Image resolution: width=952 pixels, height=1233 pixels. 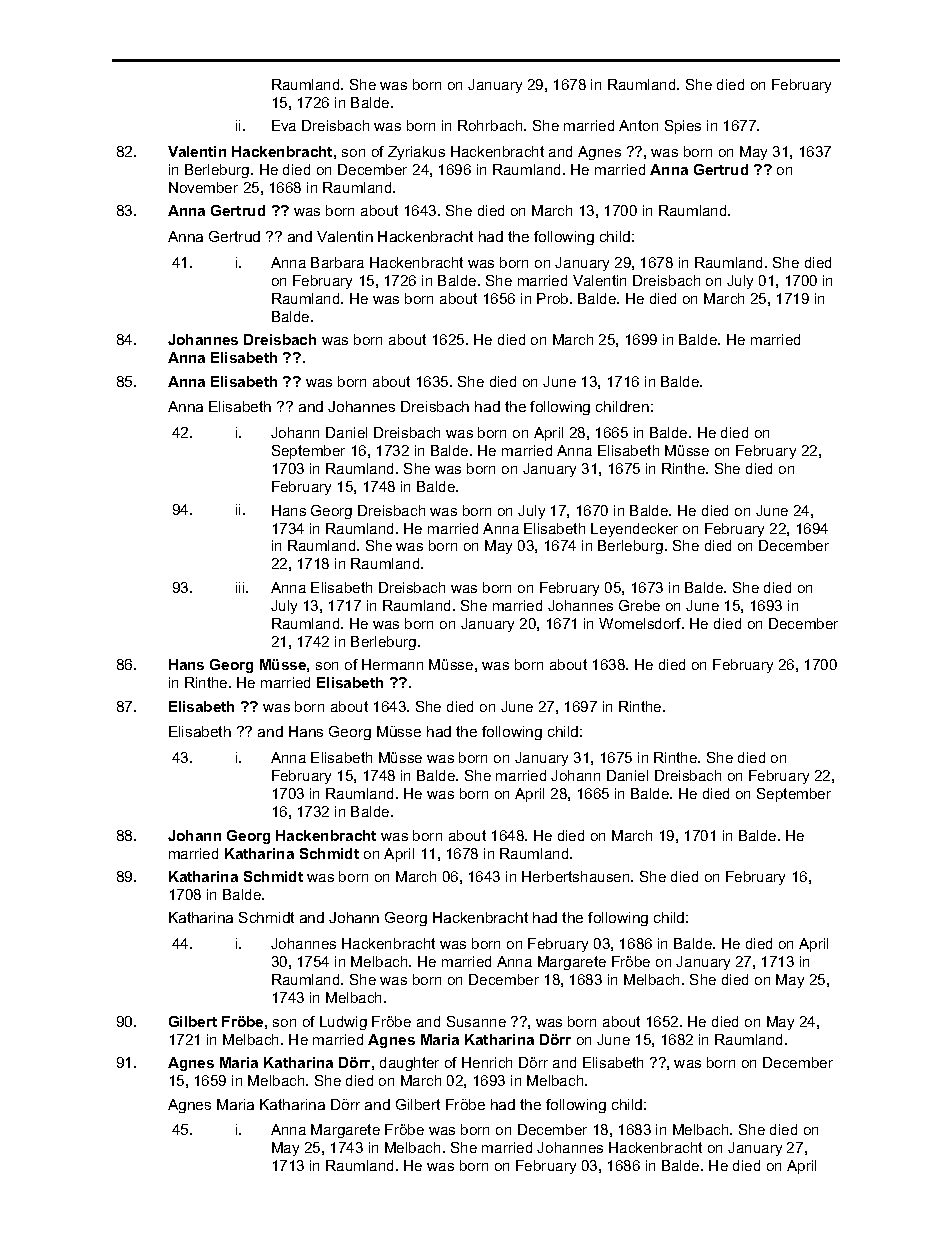 What do you see at coordinates (284, 125) in the screenshot?
I see `Eva` at bounding box center [284, 125].
